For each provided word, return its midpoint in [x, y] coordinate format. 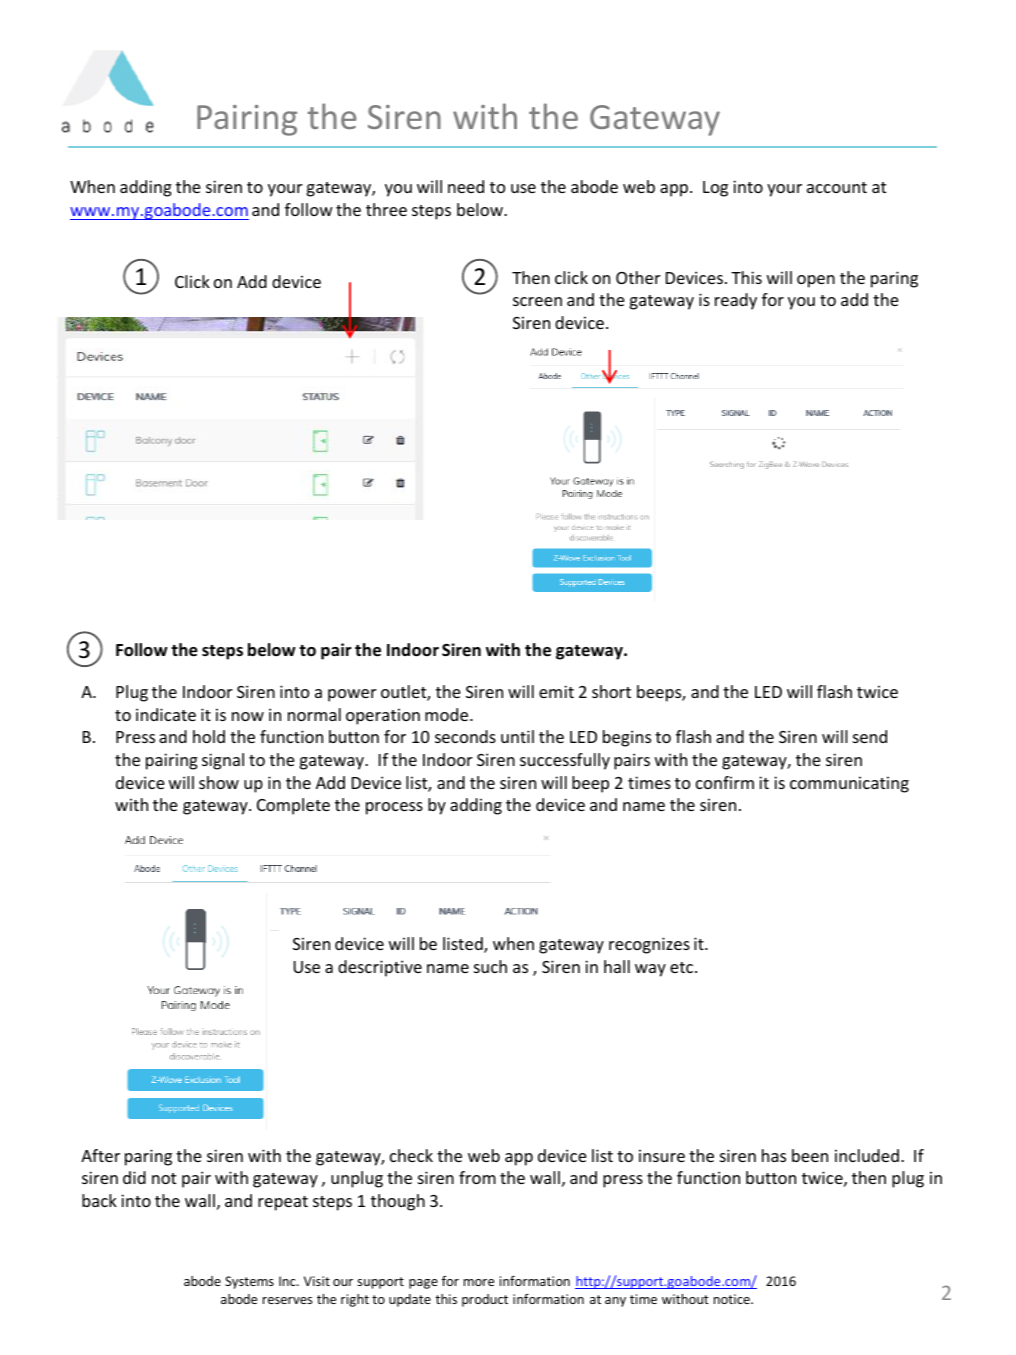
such [490, 966]
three [386, 209]
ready [736, 301]
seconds [465, 736]
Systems [249, 1282]
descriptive [380, 968]
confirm [725, 782]
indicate [166, 714]
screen [537, 301]
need [466, 186]
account [837, 187]
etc [683, 967]
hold [209, 736]
